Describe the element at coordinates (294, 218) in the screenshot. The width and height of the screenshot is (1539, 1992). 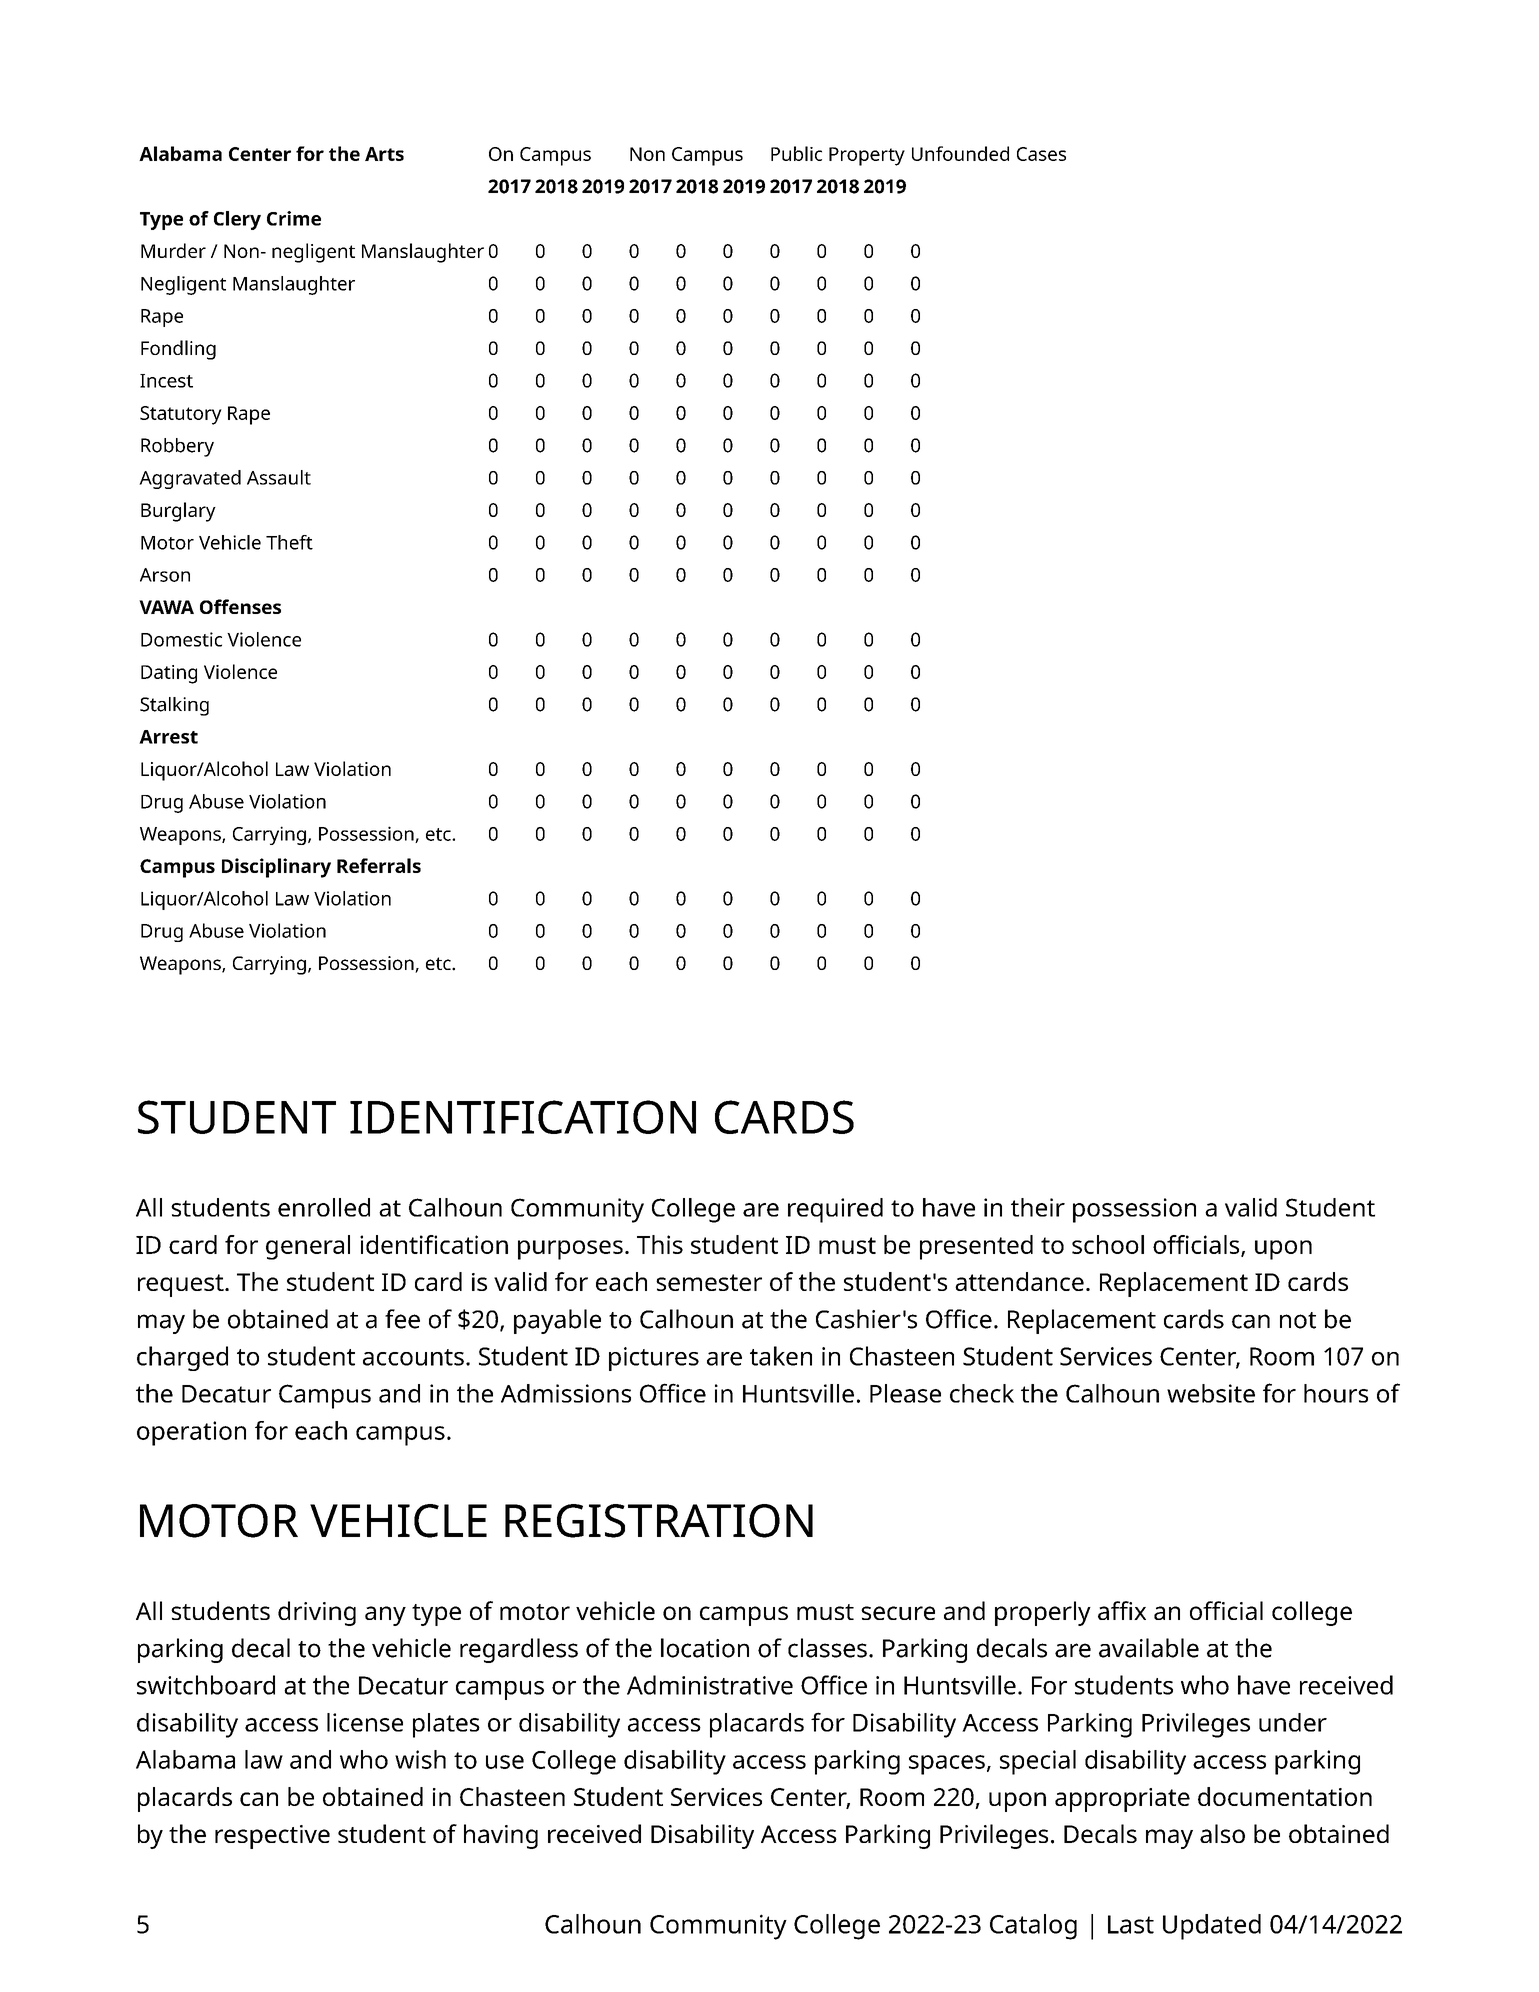
I see `Crime` at that location.
